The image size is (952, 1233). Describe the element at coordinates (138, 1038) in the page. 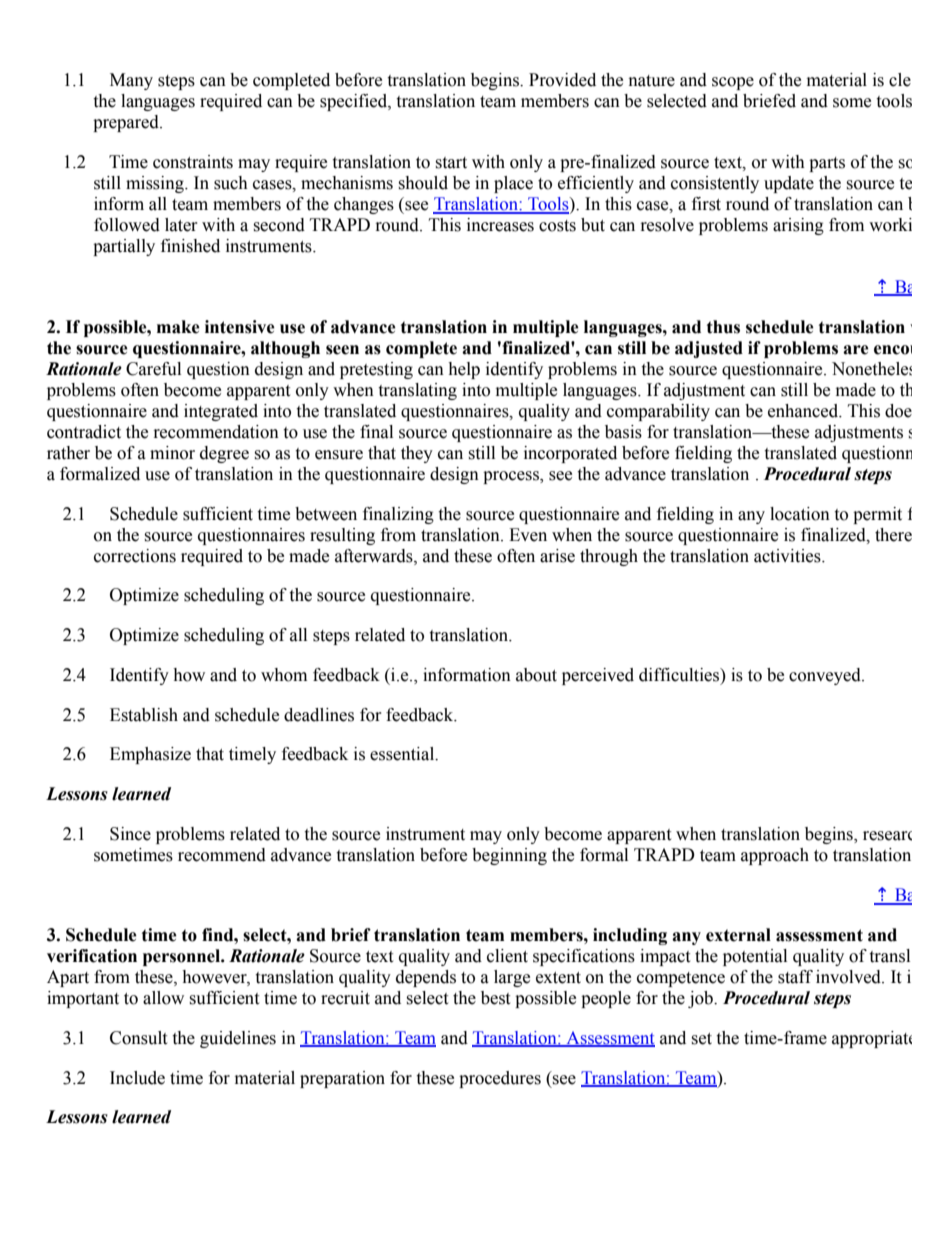

I see `Consult` at that location.
